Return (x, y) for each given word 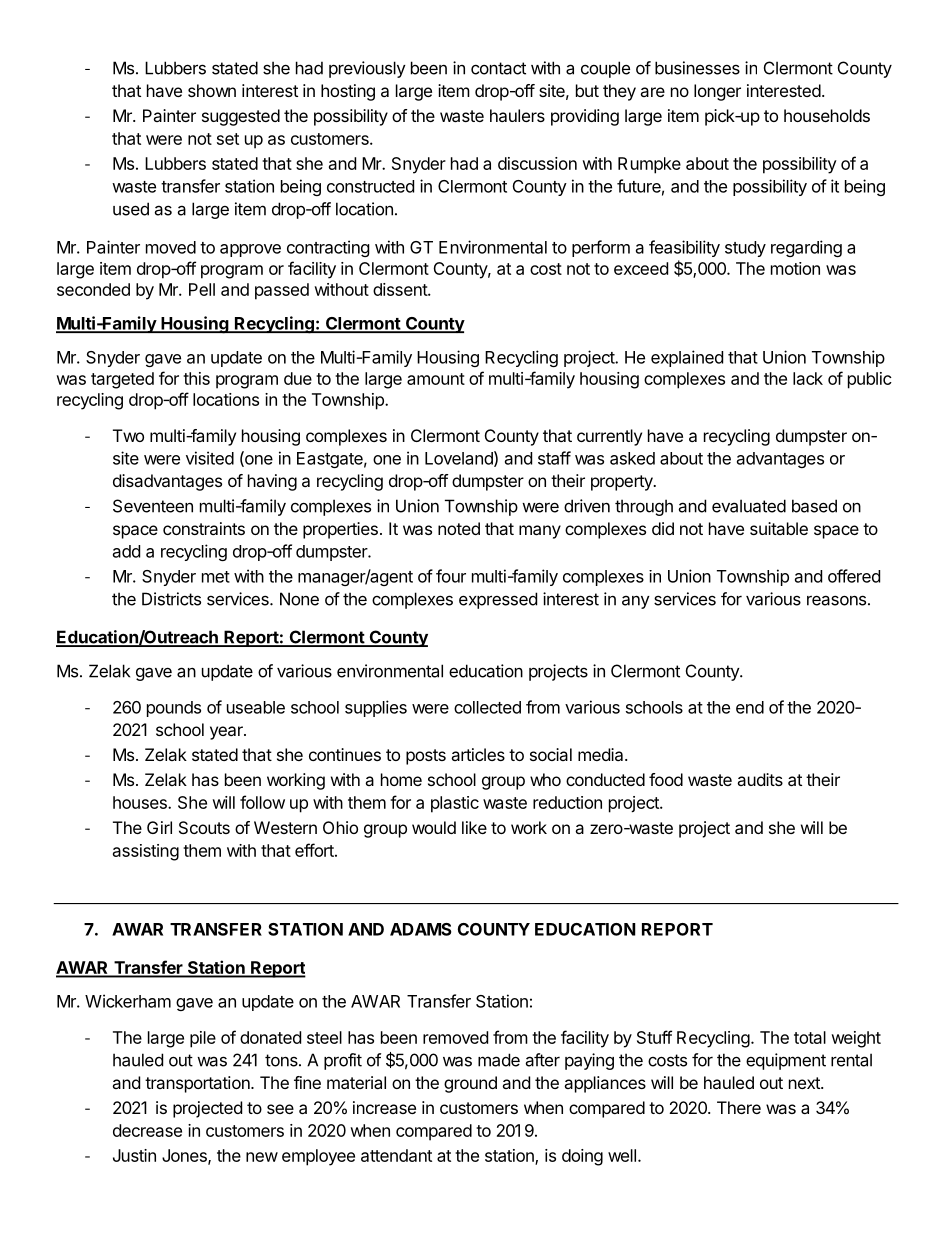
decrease (147, 1130)
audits (760, 779)
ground (470, 1084)
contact (498, 68)
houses (141, 802)
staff (554, 458)
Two (128, 435)
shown (212, 90)
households (827, 115)
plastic (455, 804)
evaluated (749, 506)
